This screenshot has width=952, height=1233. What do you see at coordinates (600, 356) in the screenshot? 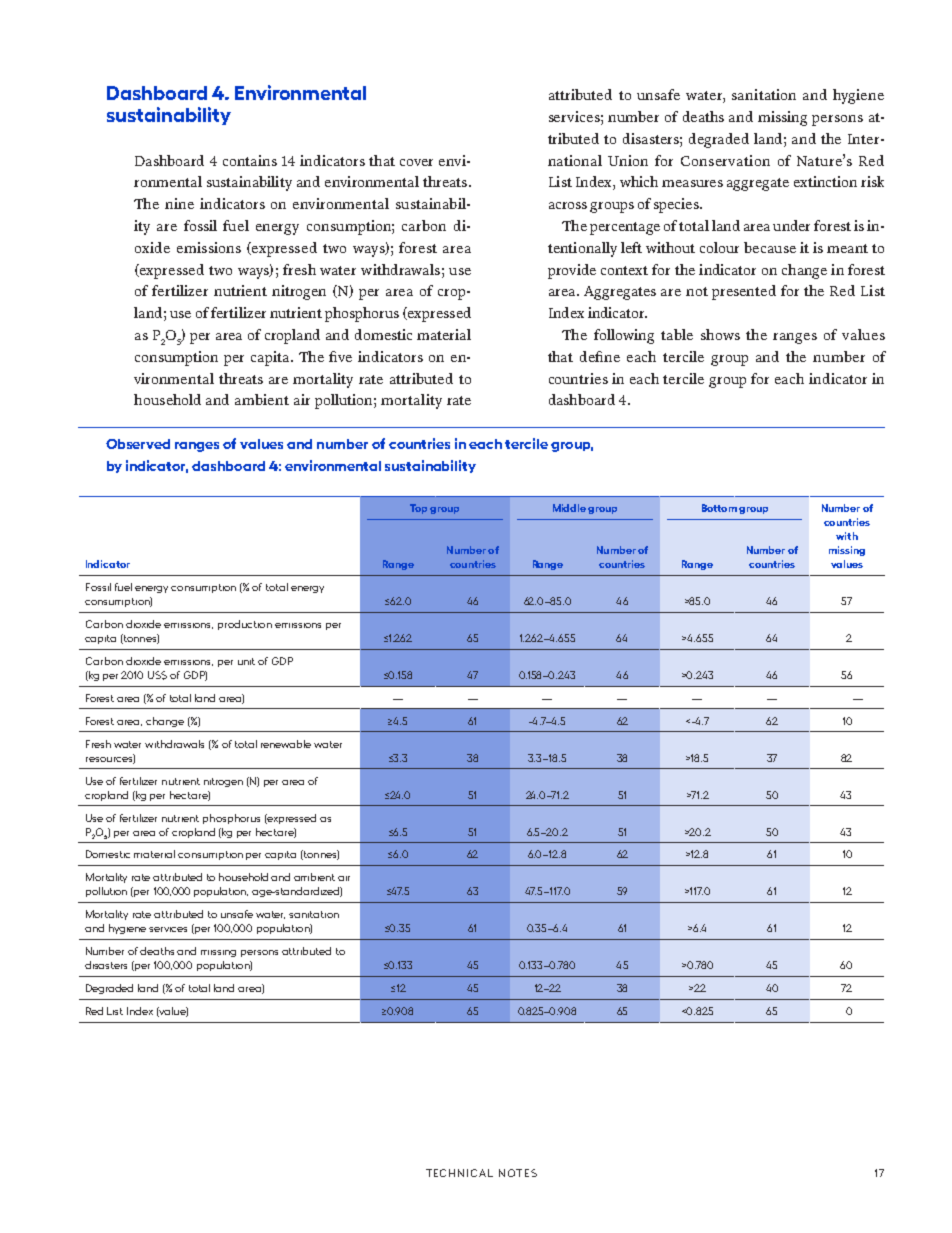
I see `define` at bounding box center [600, 356].
